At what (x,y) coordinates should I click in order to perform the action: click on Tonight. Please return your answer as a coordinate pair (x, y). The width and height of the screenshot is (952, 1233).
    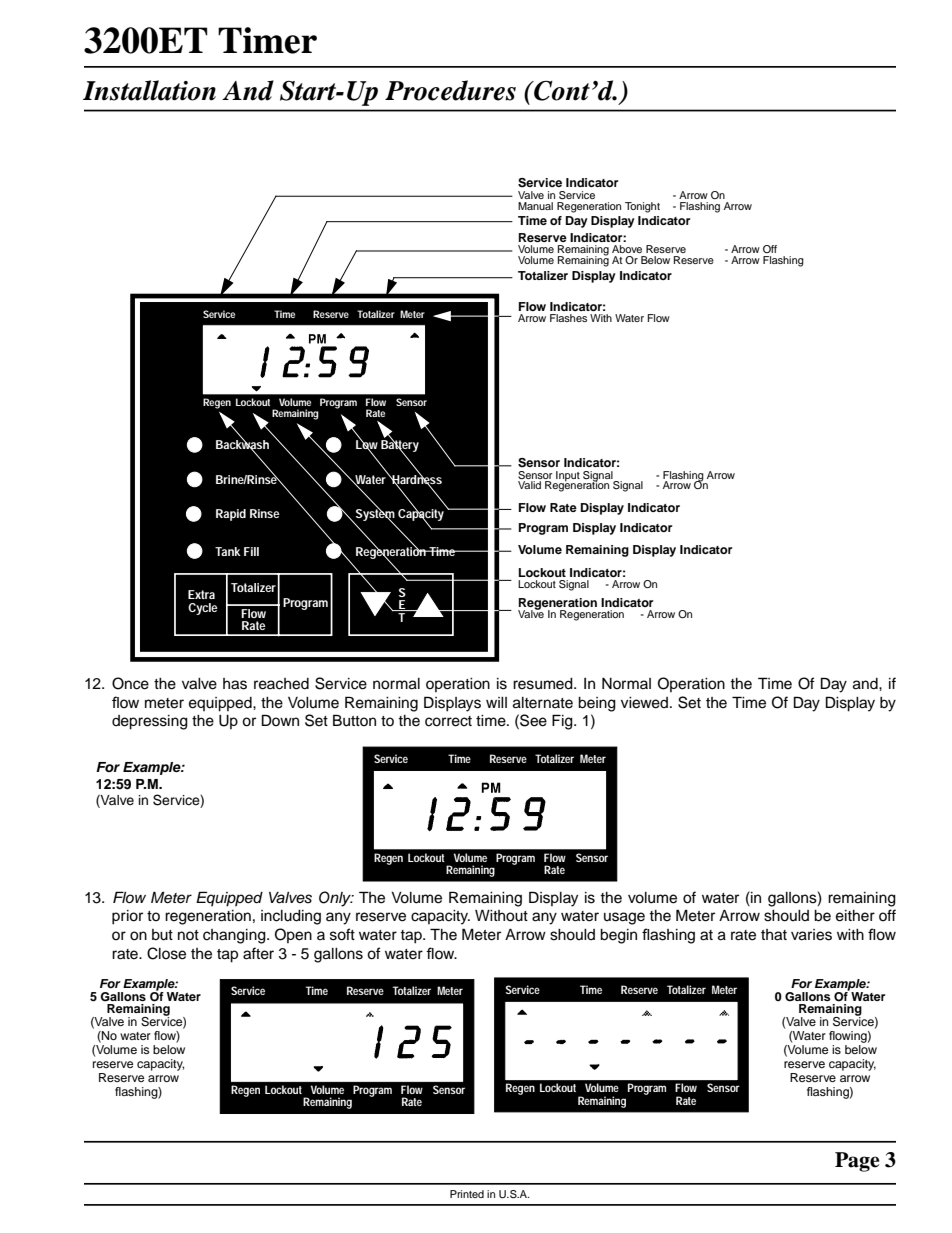
    Looking at the image, I should click on (642, 207).
